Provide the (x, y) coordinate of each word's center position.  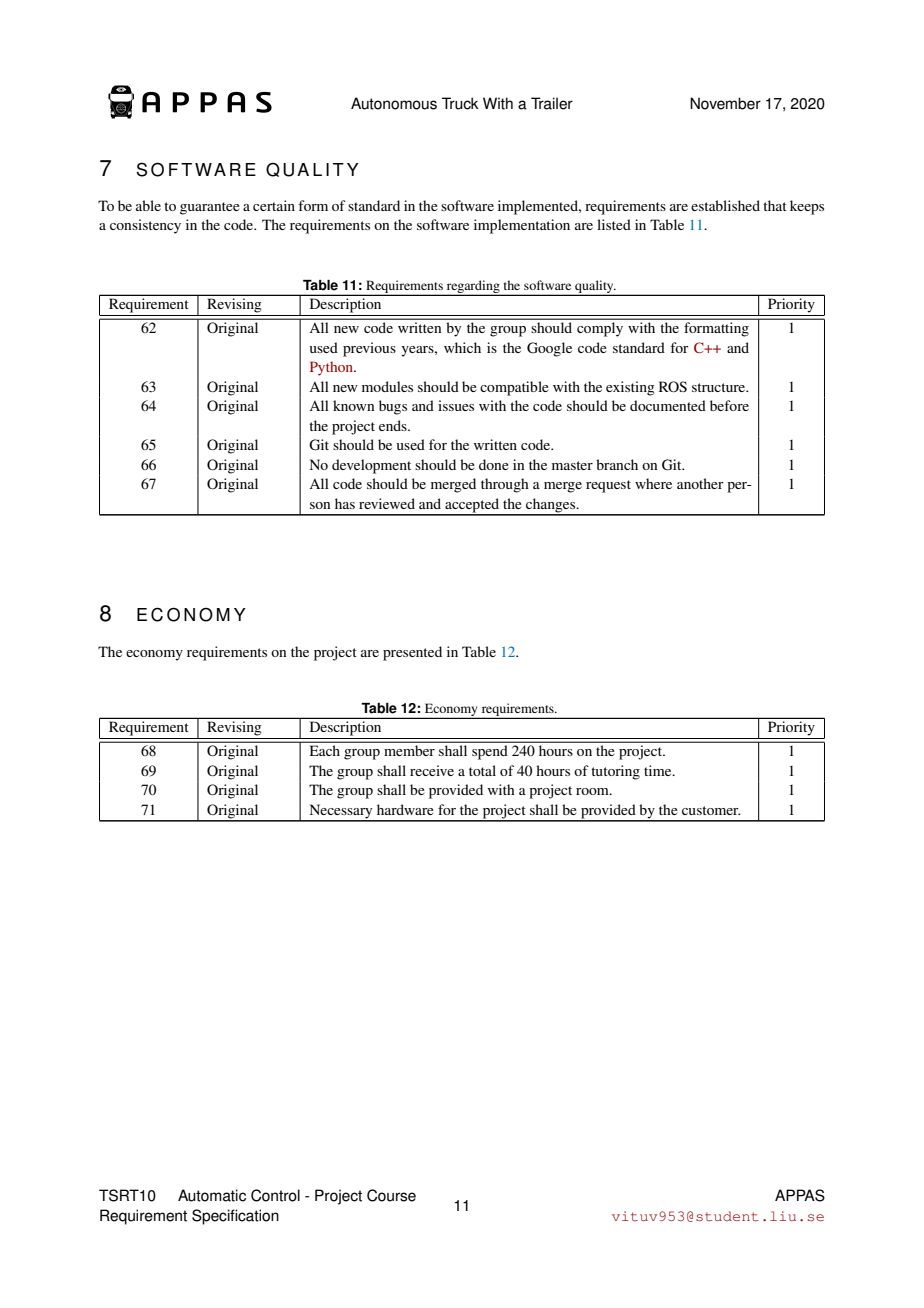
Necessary (341, 812)
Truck (460, 103)
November (725, 103)
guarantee (210, 208)
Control (275, 1195)
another (700, 483)
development (371, 466)
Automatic (212, 1195)
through (505, 485)
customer (711, 810)
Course (391, 1195)
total (482, 770)
